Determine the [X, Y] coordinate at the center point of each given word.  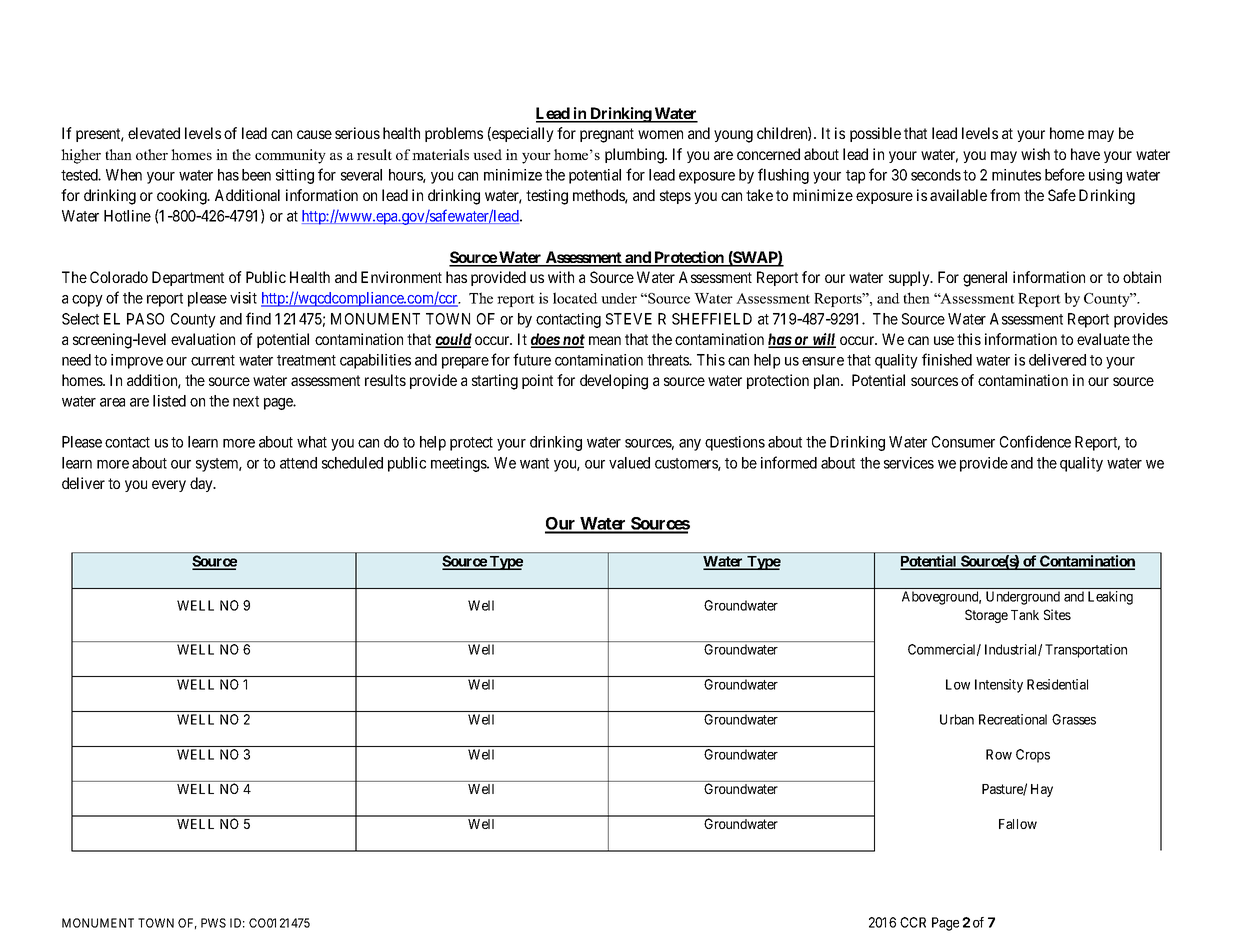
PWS [213, 923]
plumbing [635, 156]
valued [629, 463]
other [152, 154]
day [202, 484]
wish [1035, 154]
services [909, 463]
